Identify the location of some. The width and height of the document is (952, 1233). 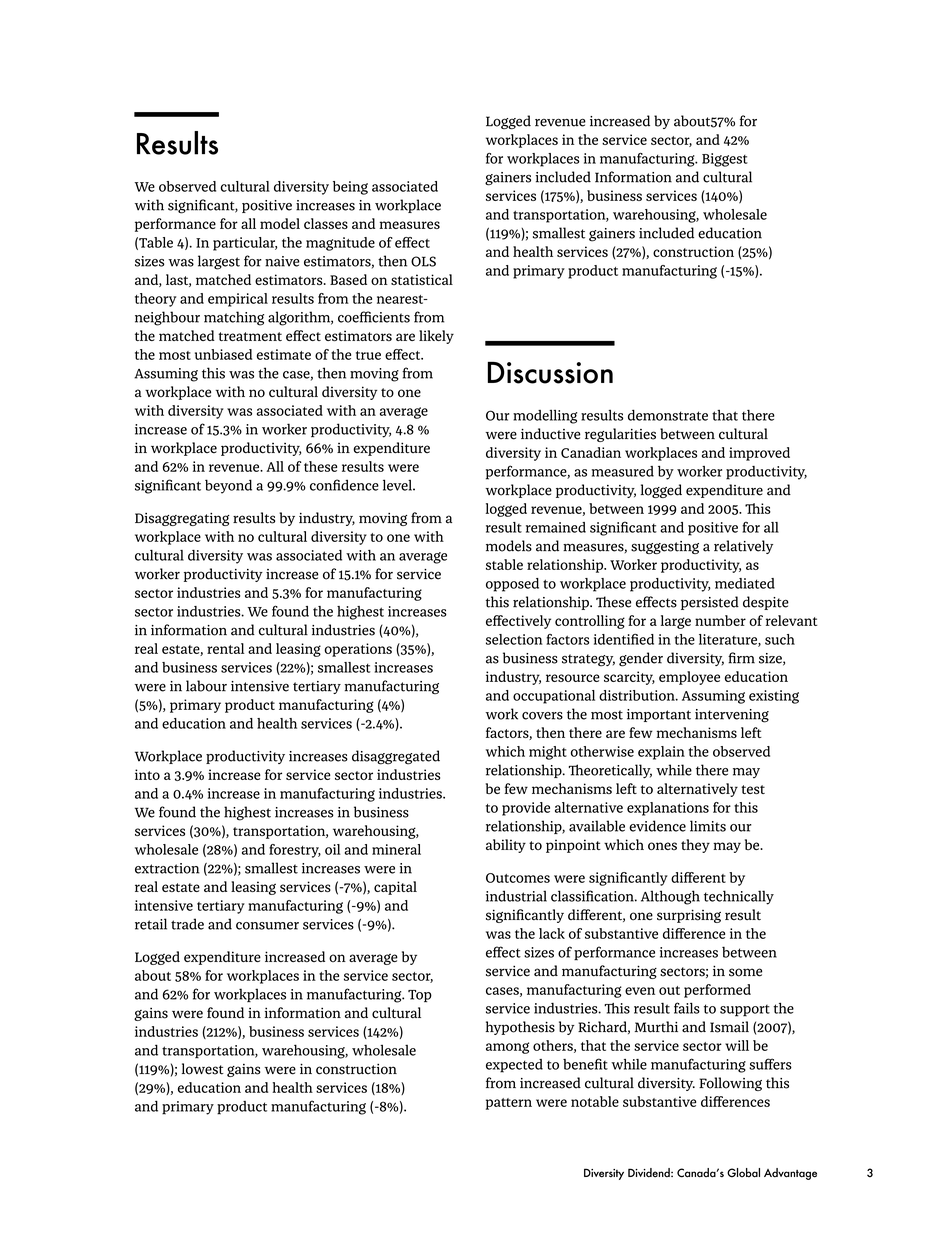
(745, 972).
